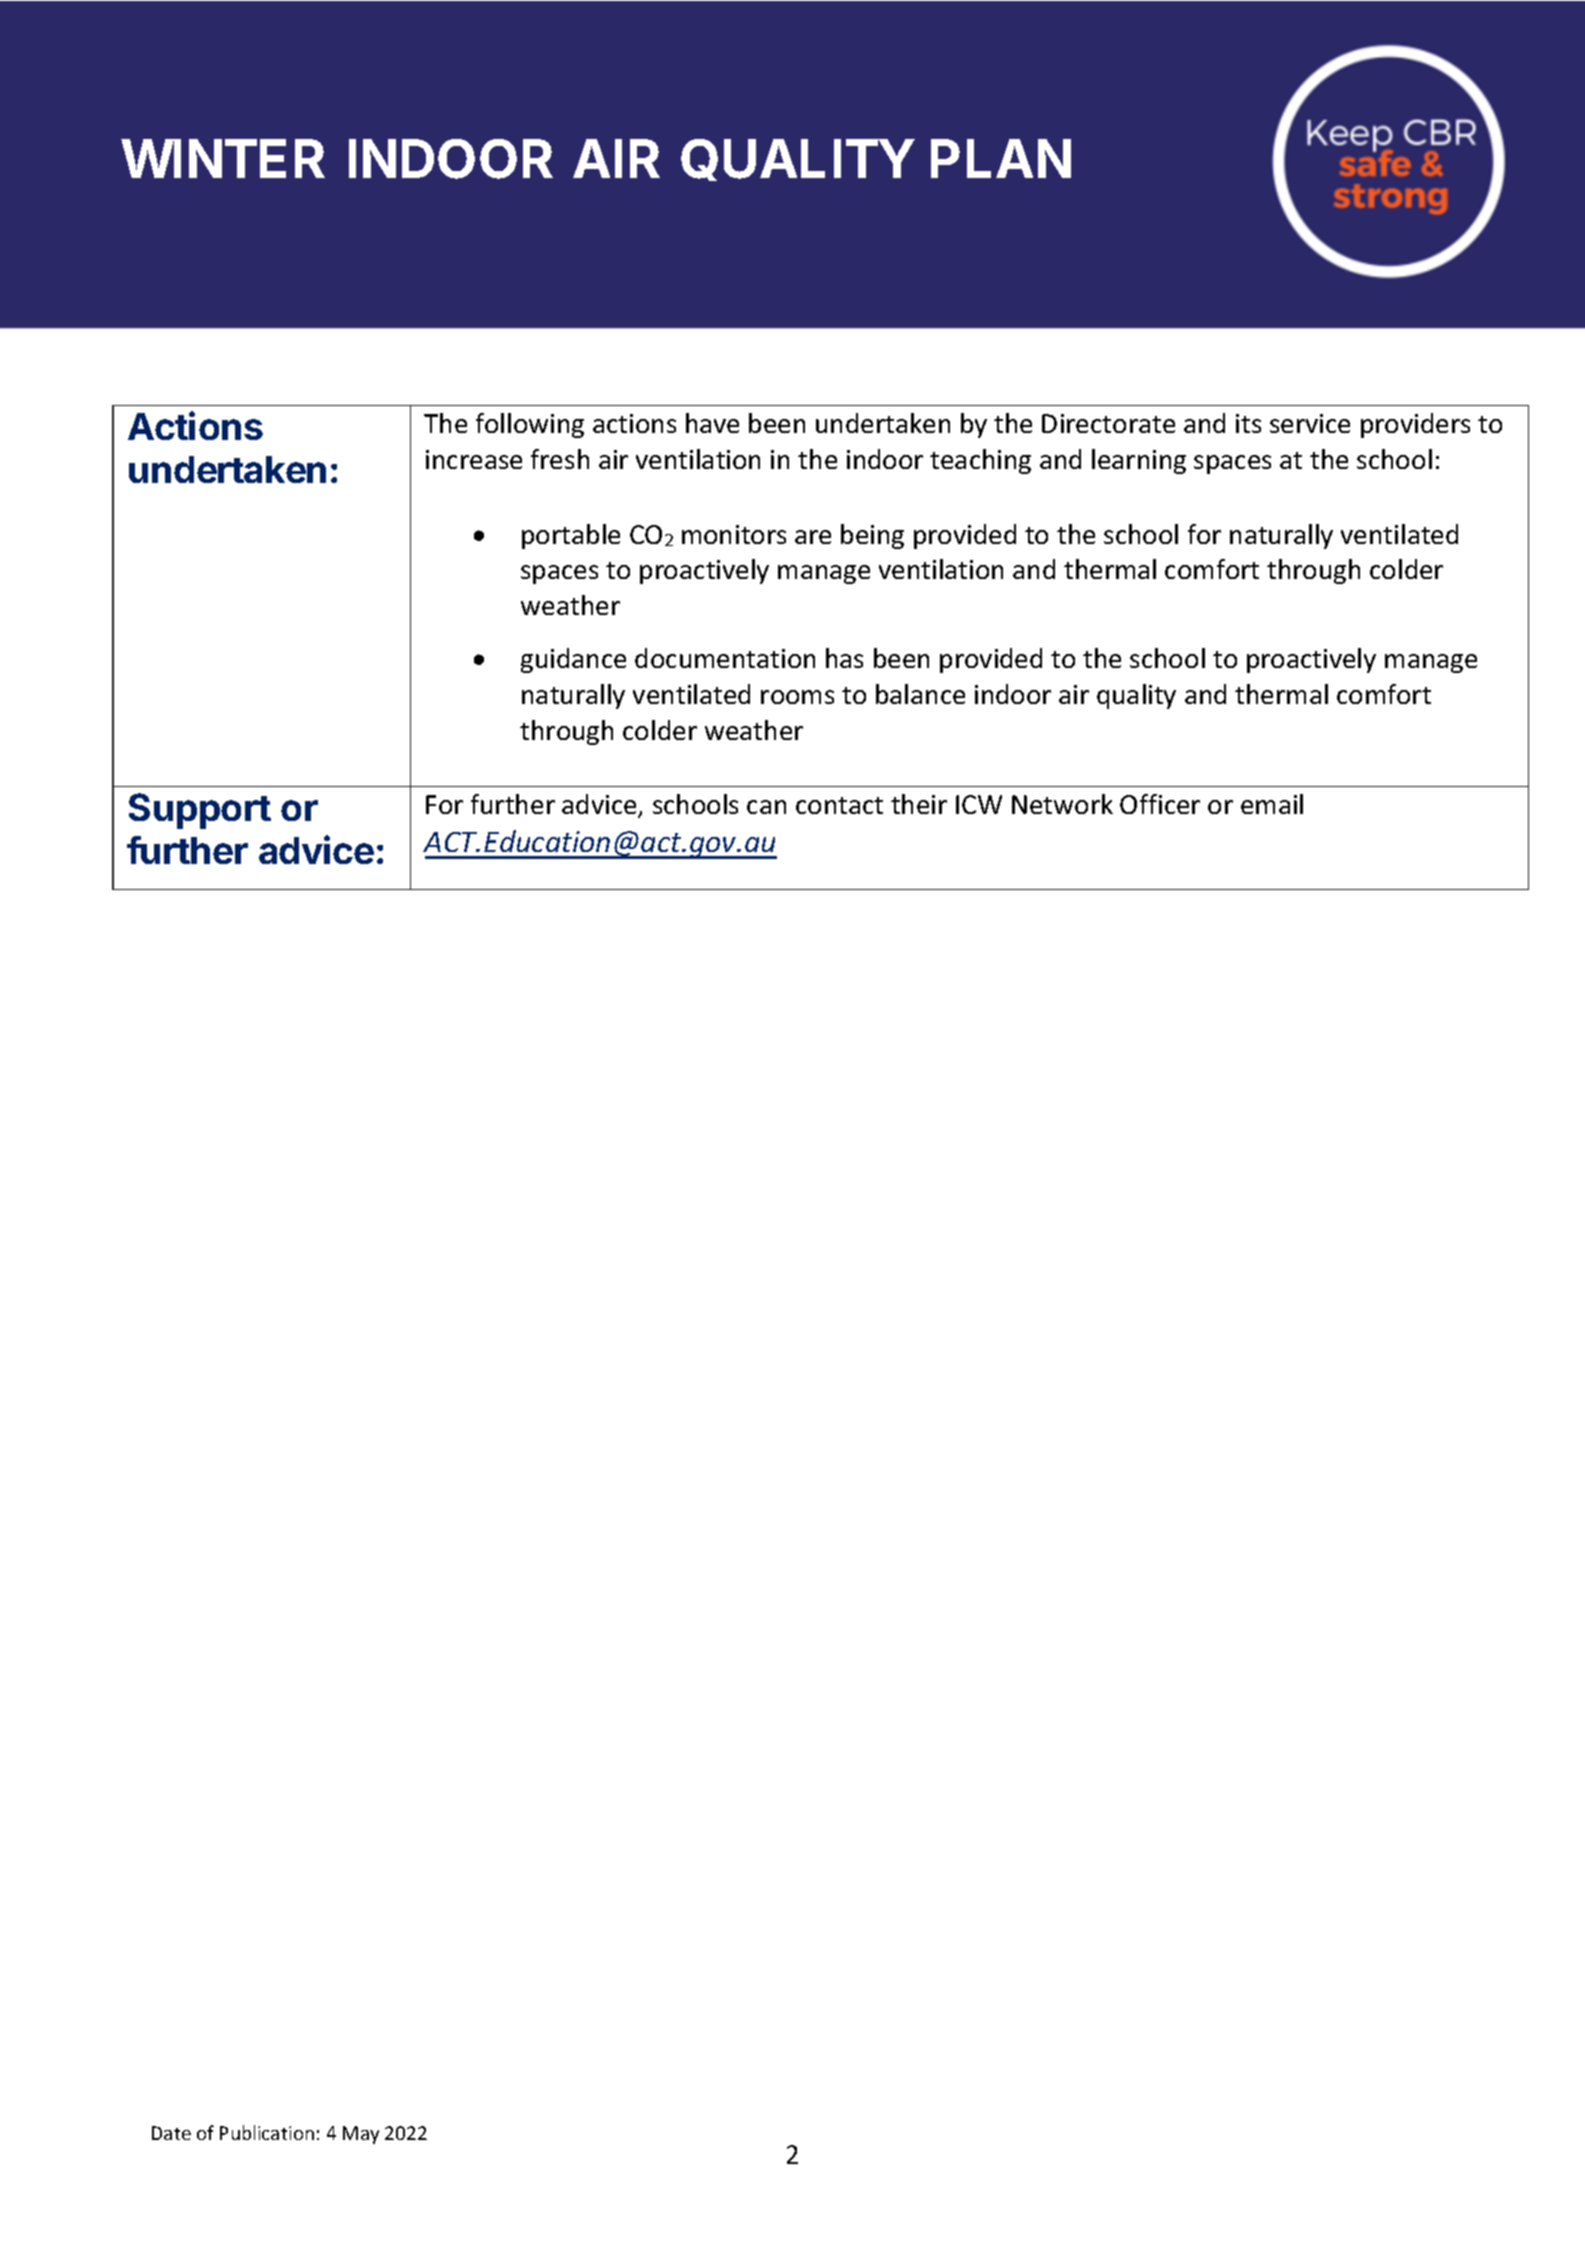  Describe the element at coordinates (267, 2132) in the document. I see `Publication` at that location.
